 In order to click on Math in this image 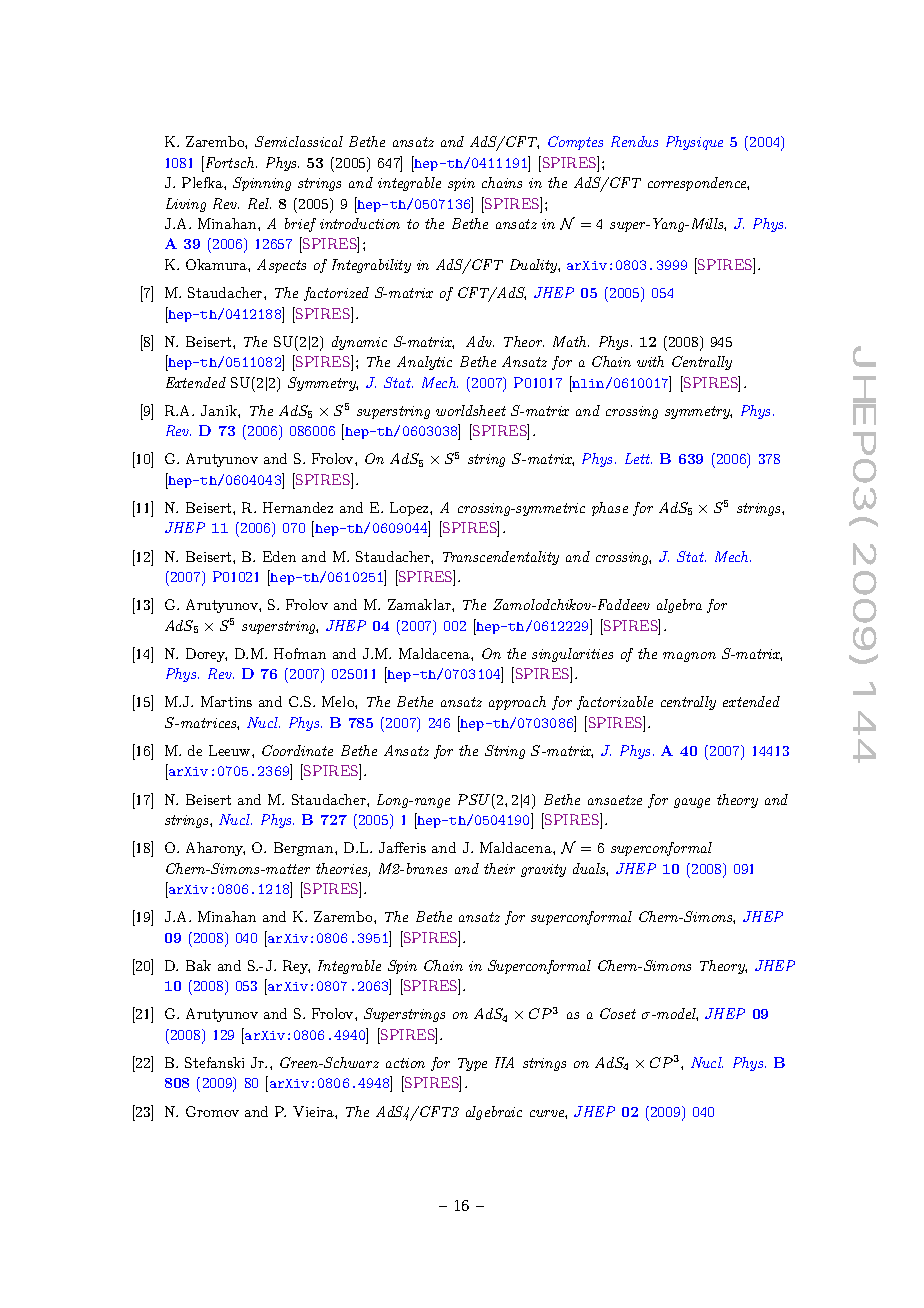, I will do `click(571, 341)`.
